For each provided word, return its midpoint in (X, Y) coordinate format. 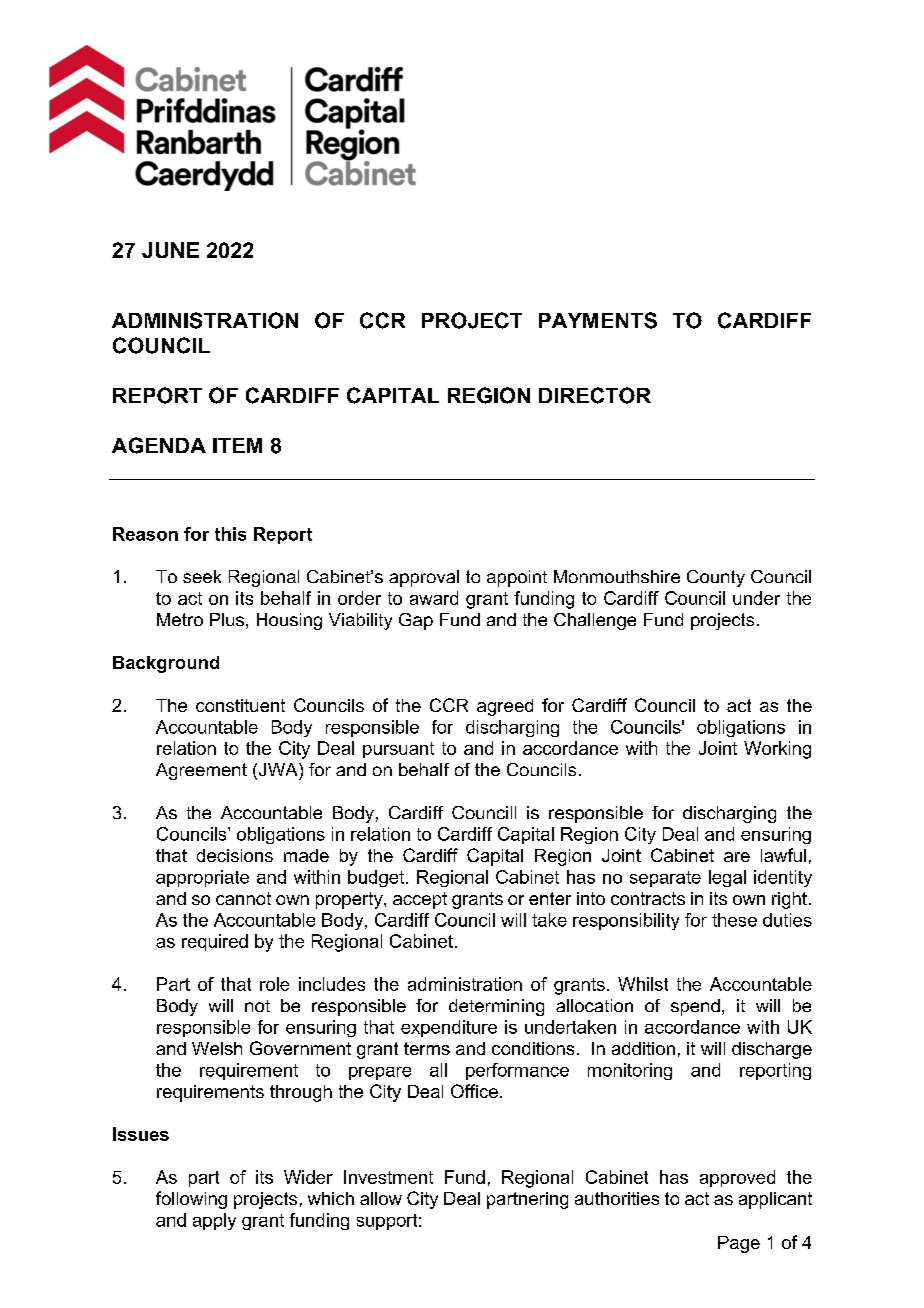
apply (214, 1221)
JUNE (170, 250)
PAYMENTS (598, 320)
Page (739, 1244)
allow (381, 1198)
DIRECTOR (595, 395)
